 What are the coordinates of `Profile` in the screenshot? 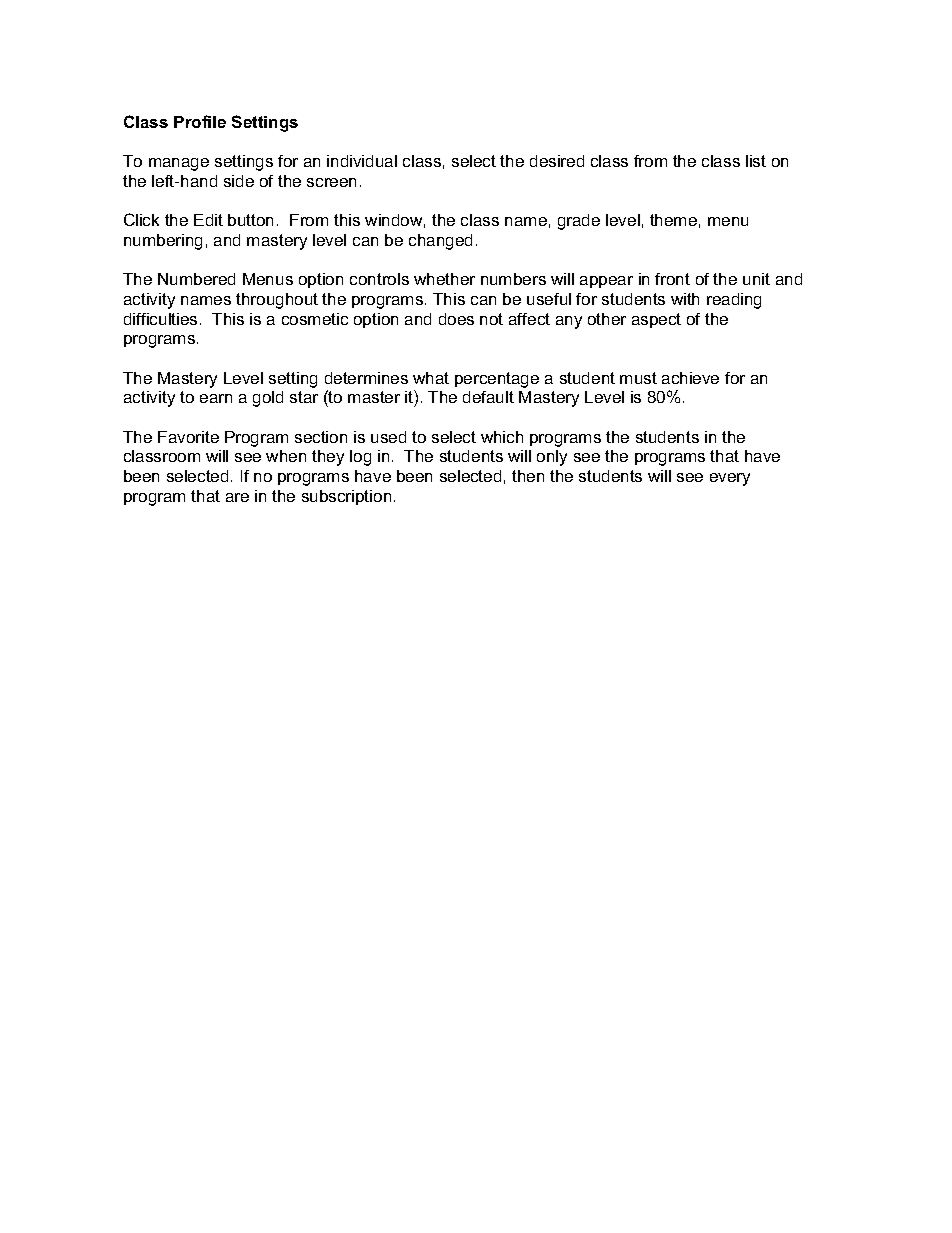 It's located at (200, 121).
